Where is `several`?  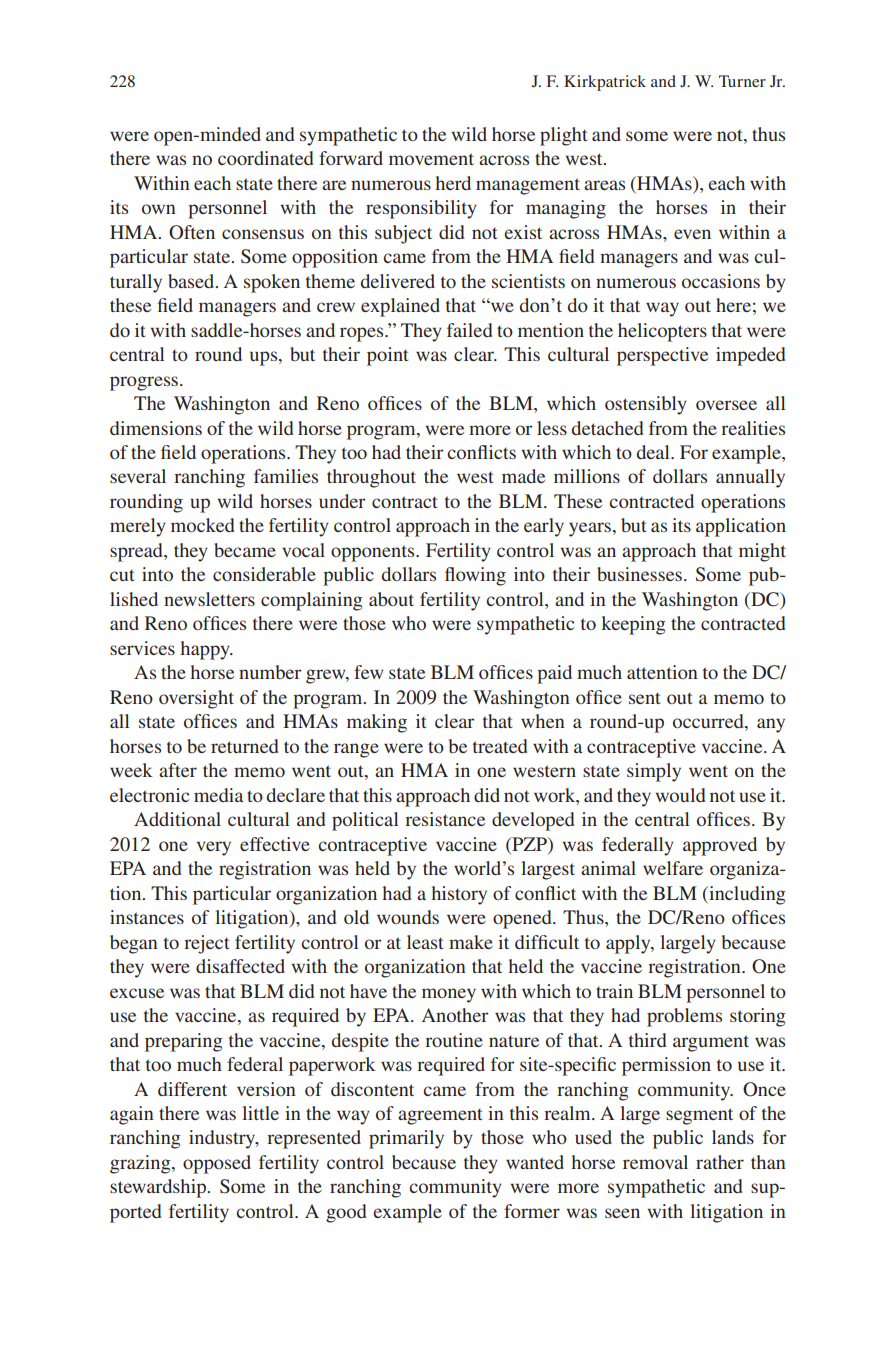 several is located at coordinates (138, 476).
